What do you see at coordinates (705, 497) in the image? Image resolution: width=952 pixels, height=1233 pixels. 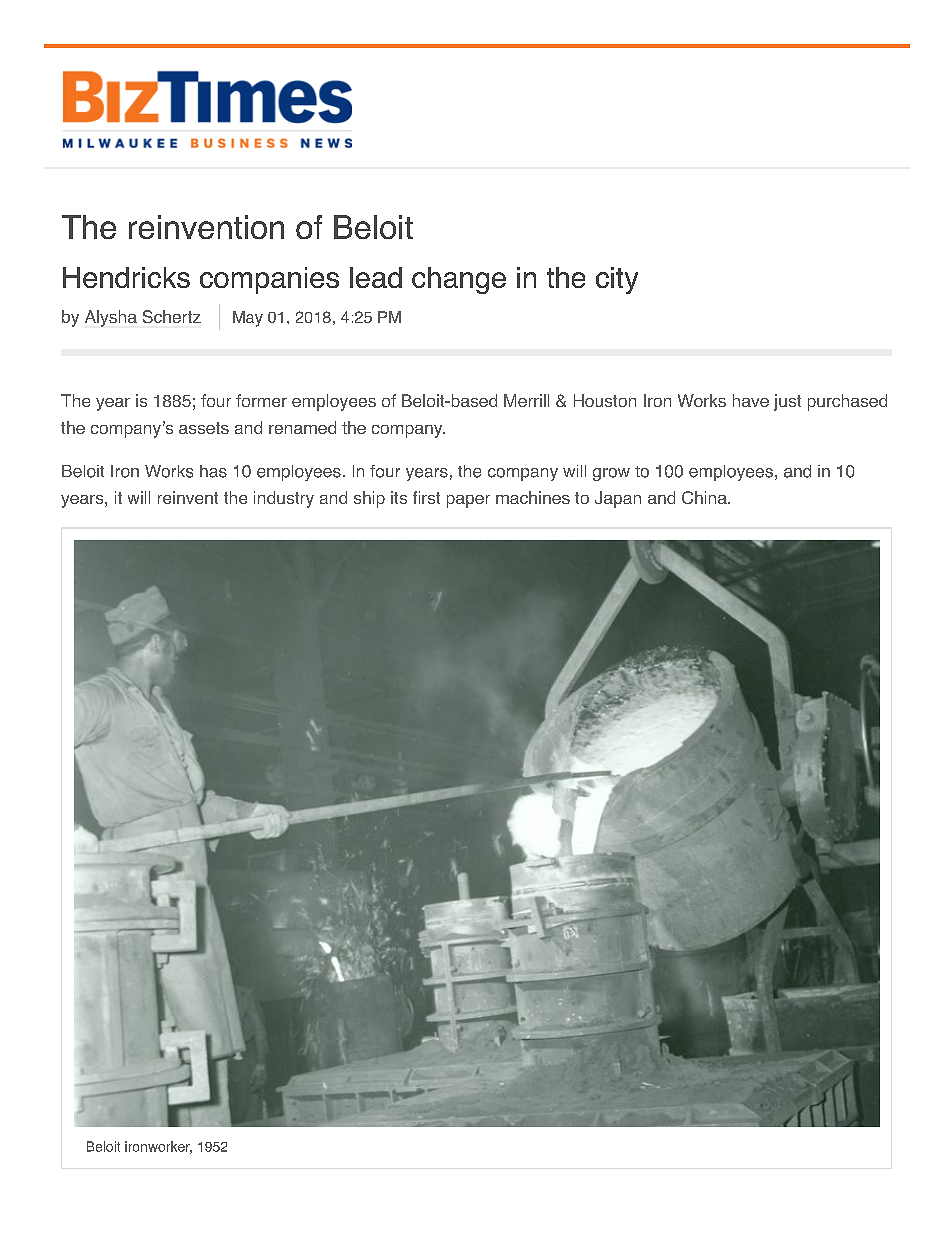 I see `China` at bounding box center [705, 497].
